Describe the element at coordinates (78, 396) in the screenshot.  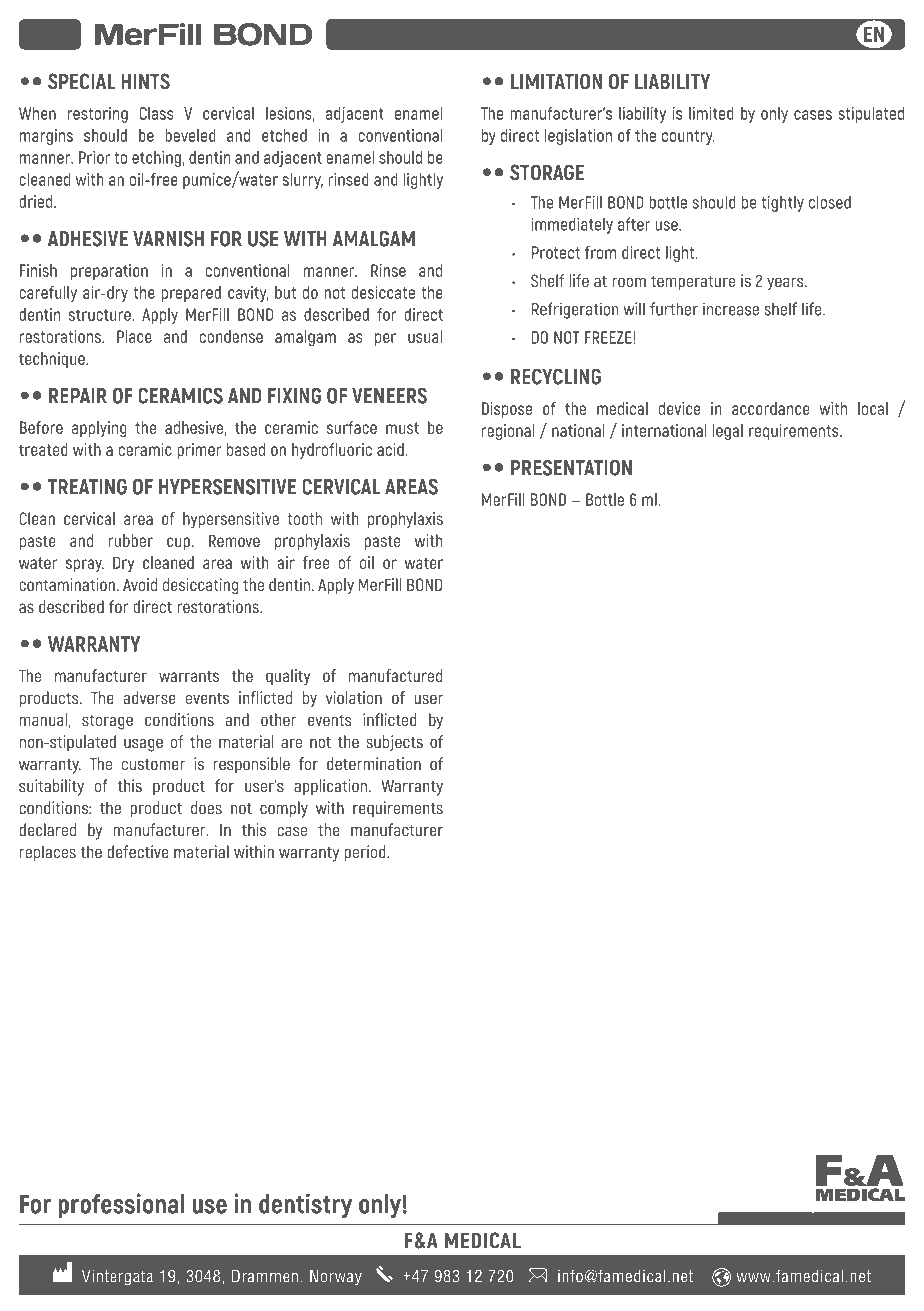
I see `REPAIR` at that location.
